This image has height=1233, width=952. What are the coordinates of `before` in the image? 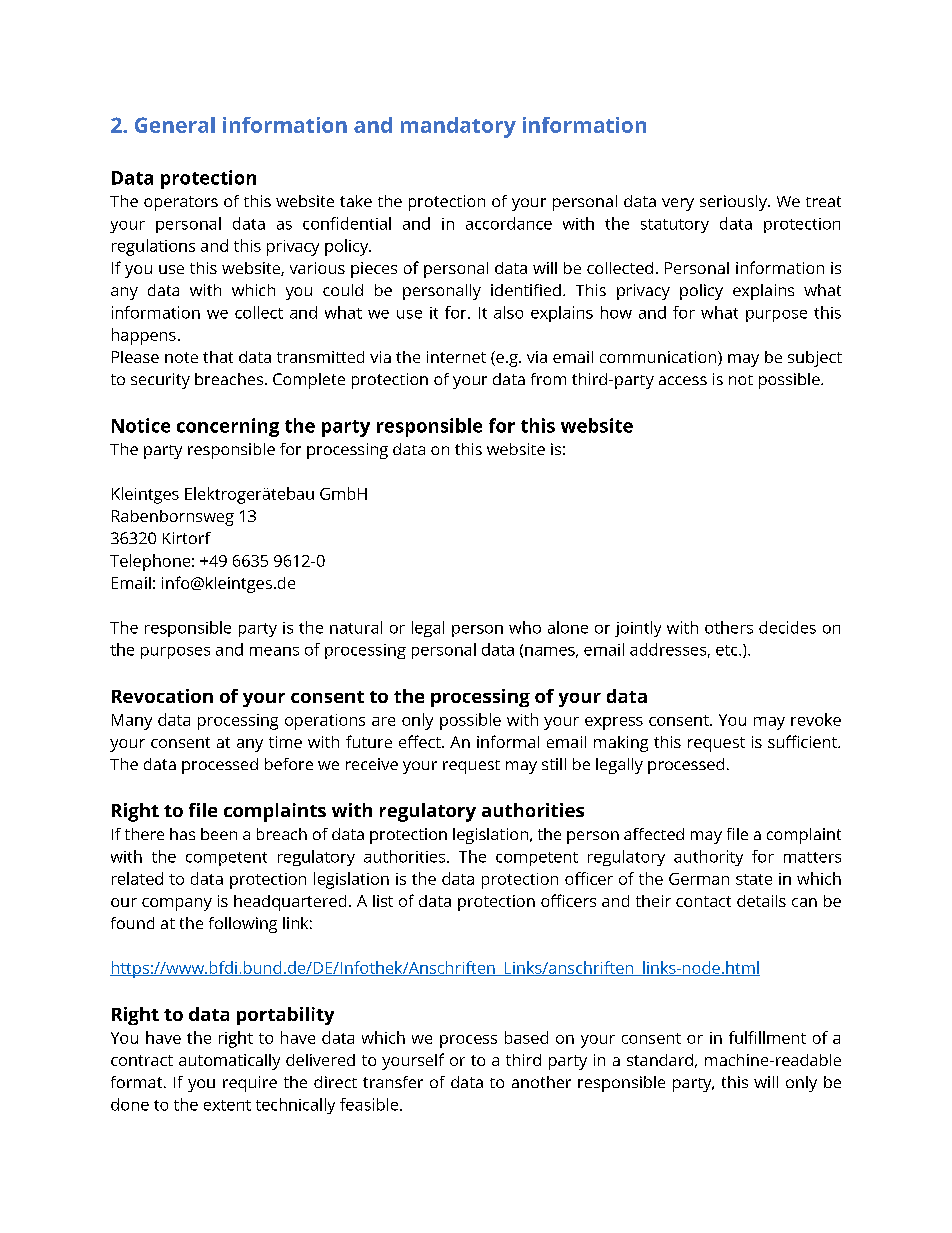 It's located at (289, 764).
